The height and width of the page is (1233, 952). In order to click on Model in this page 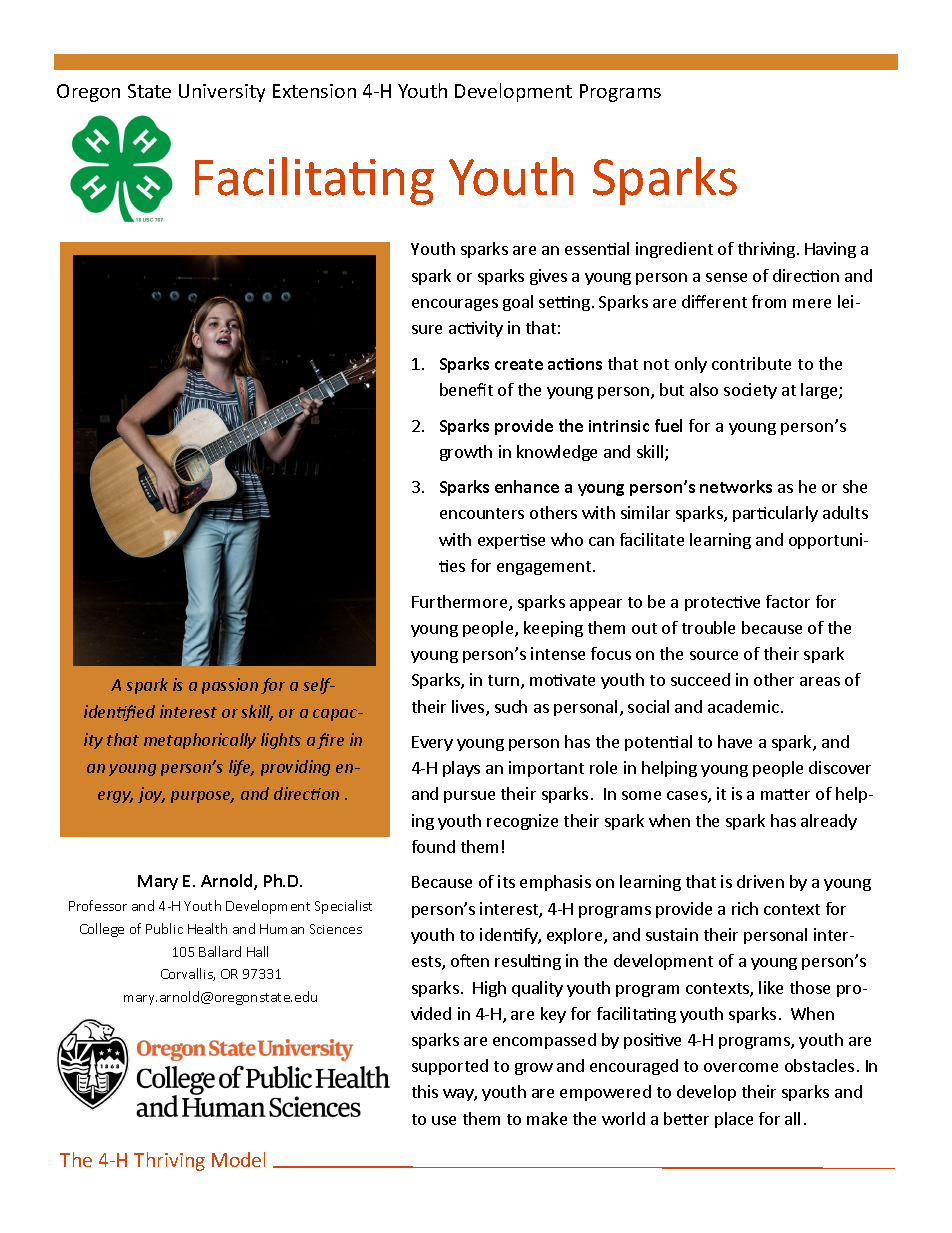, I will do `click(238, 1159)`.
